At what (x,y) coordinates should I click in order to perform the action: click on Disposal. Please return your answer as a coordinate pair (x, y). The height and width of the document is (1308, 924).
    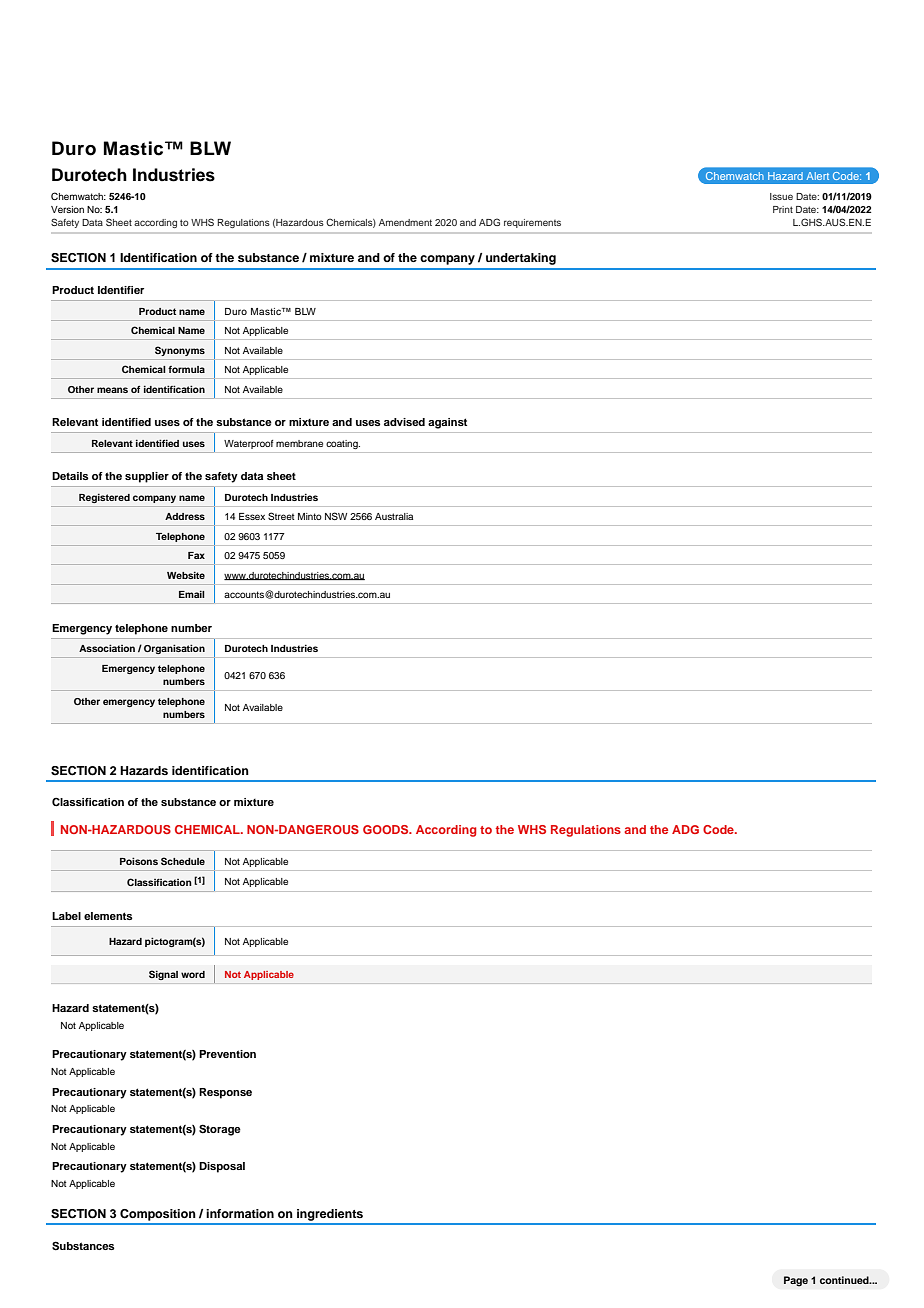
    Looking at the image, I should click on (222, 1167).
